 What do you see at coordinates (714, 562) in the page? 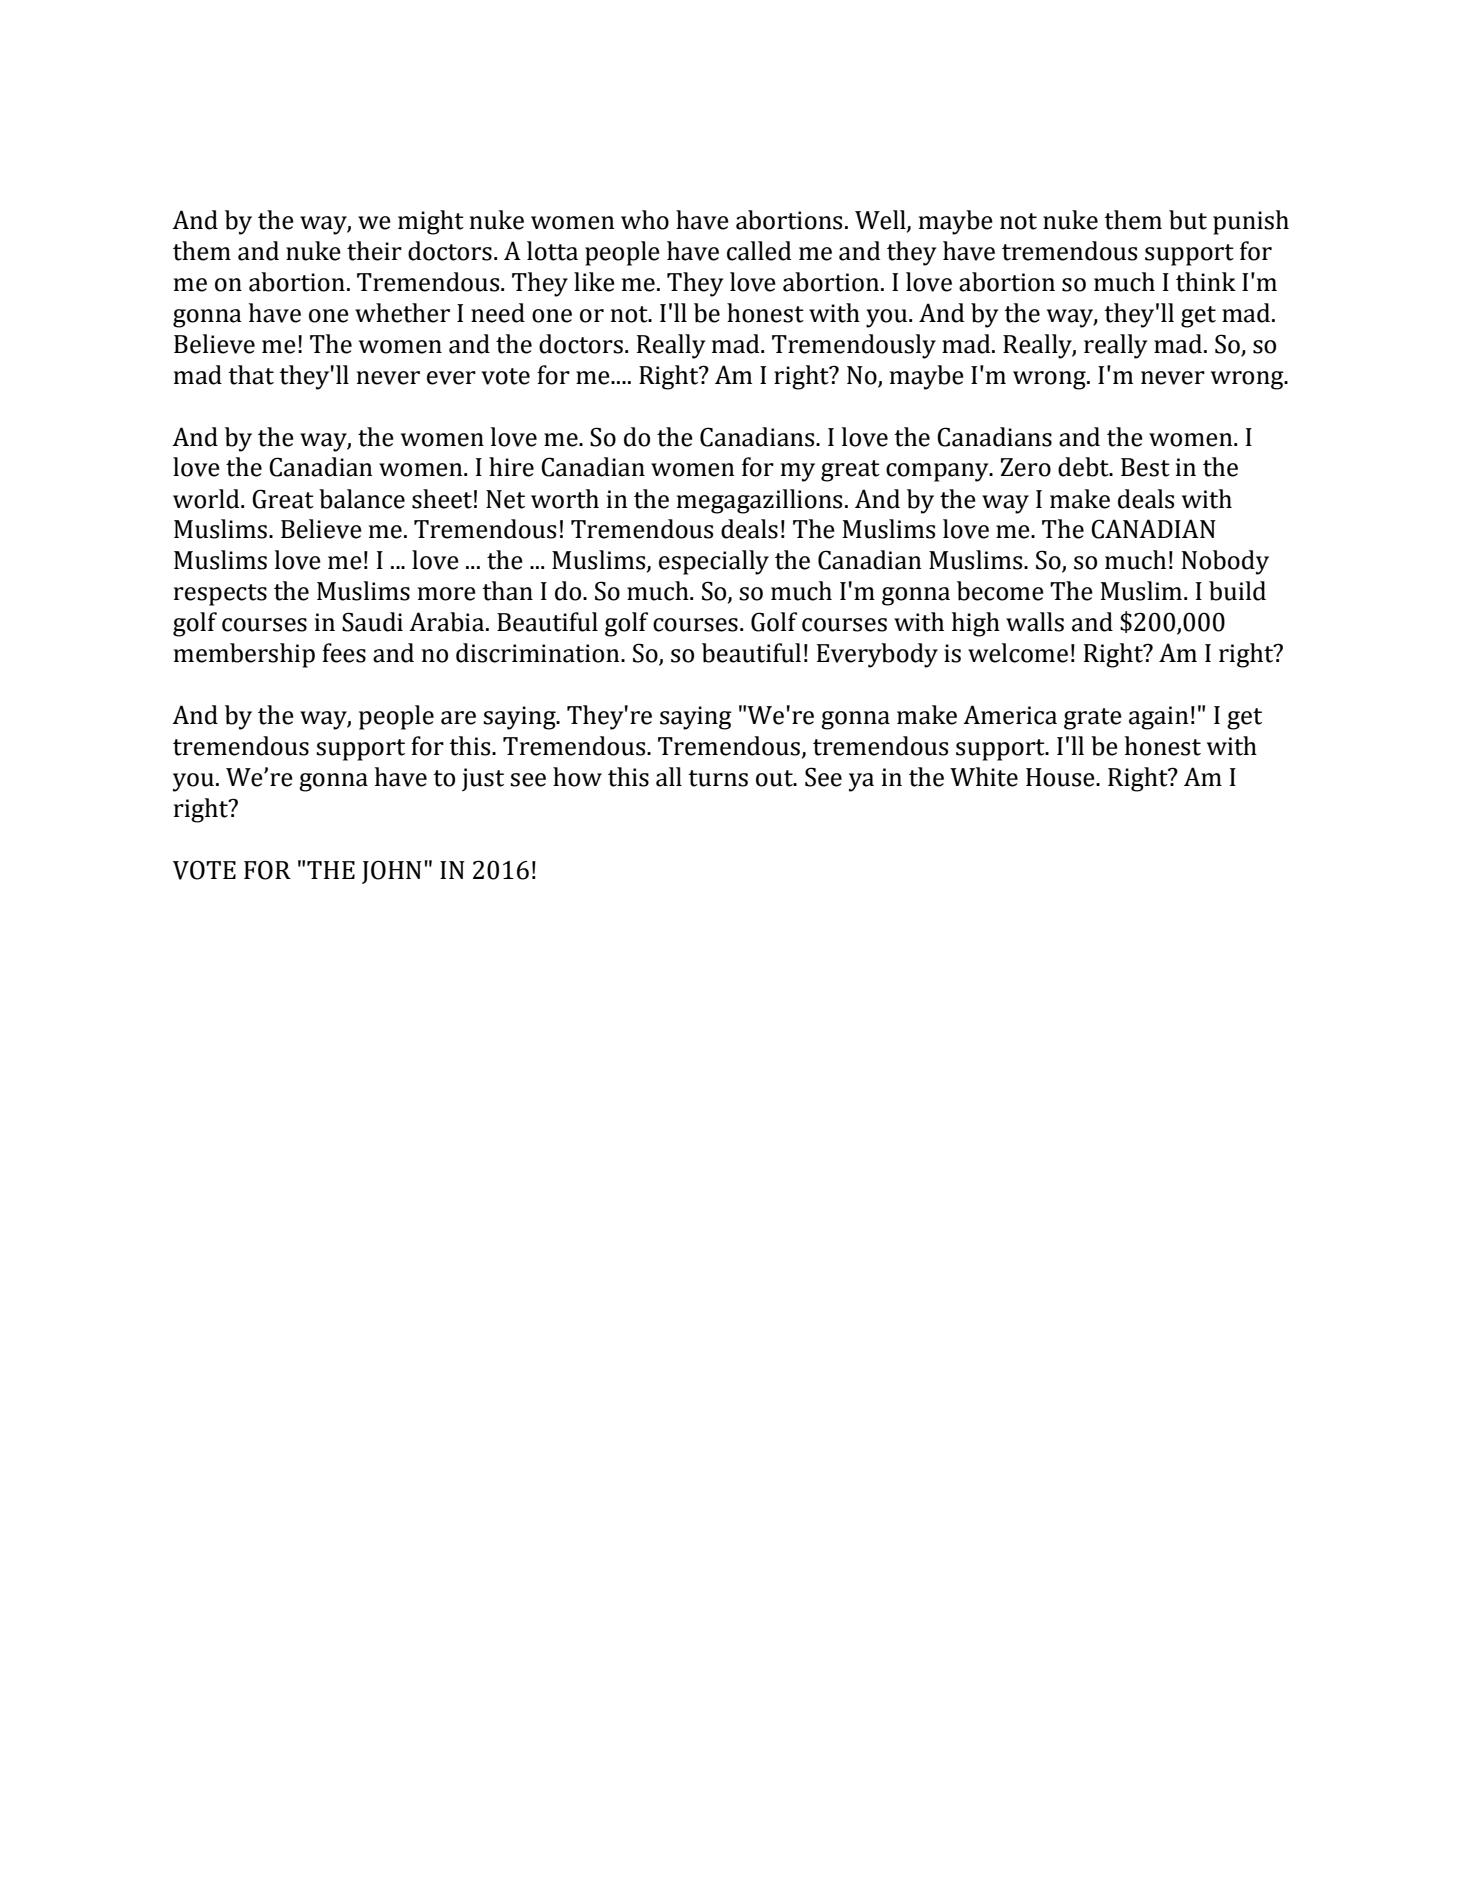
I see `especially` at bounding box center [714, 562].
